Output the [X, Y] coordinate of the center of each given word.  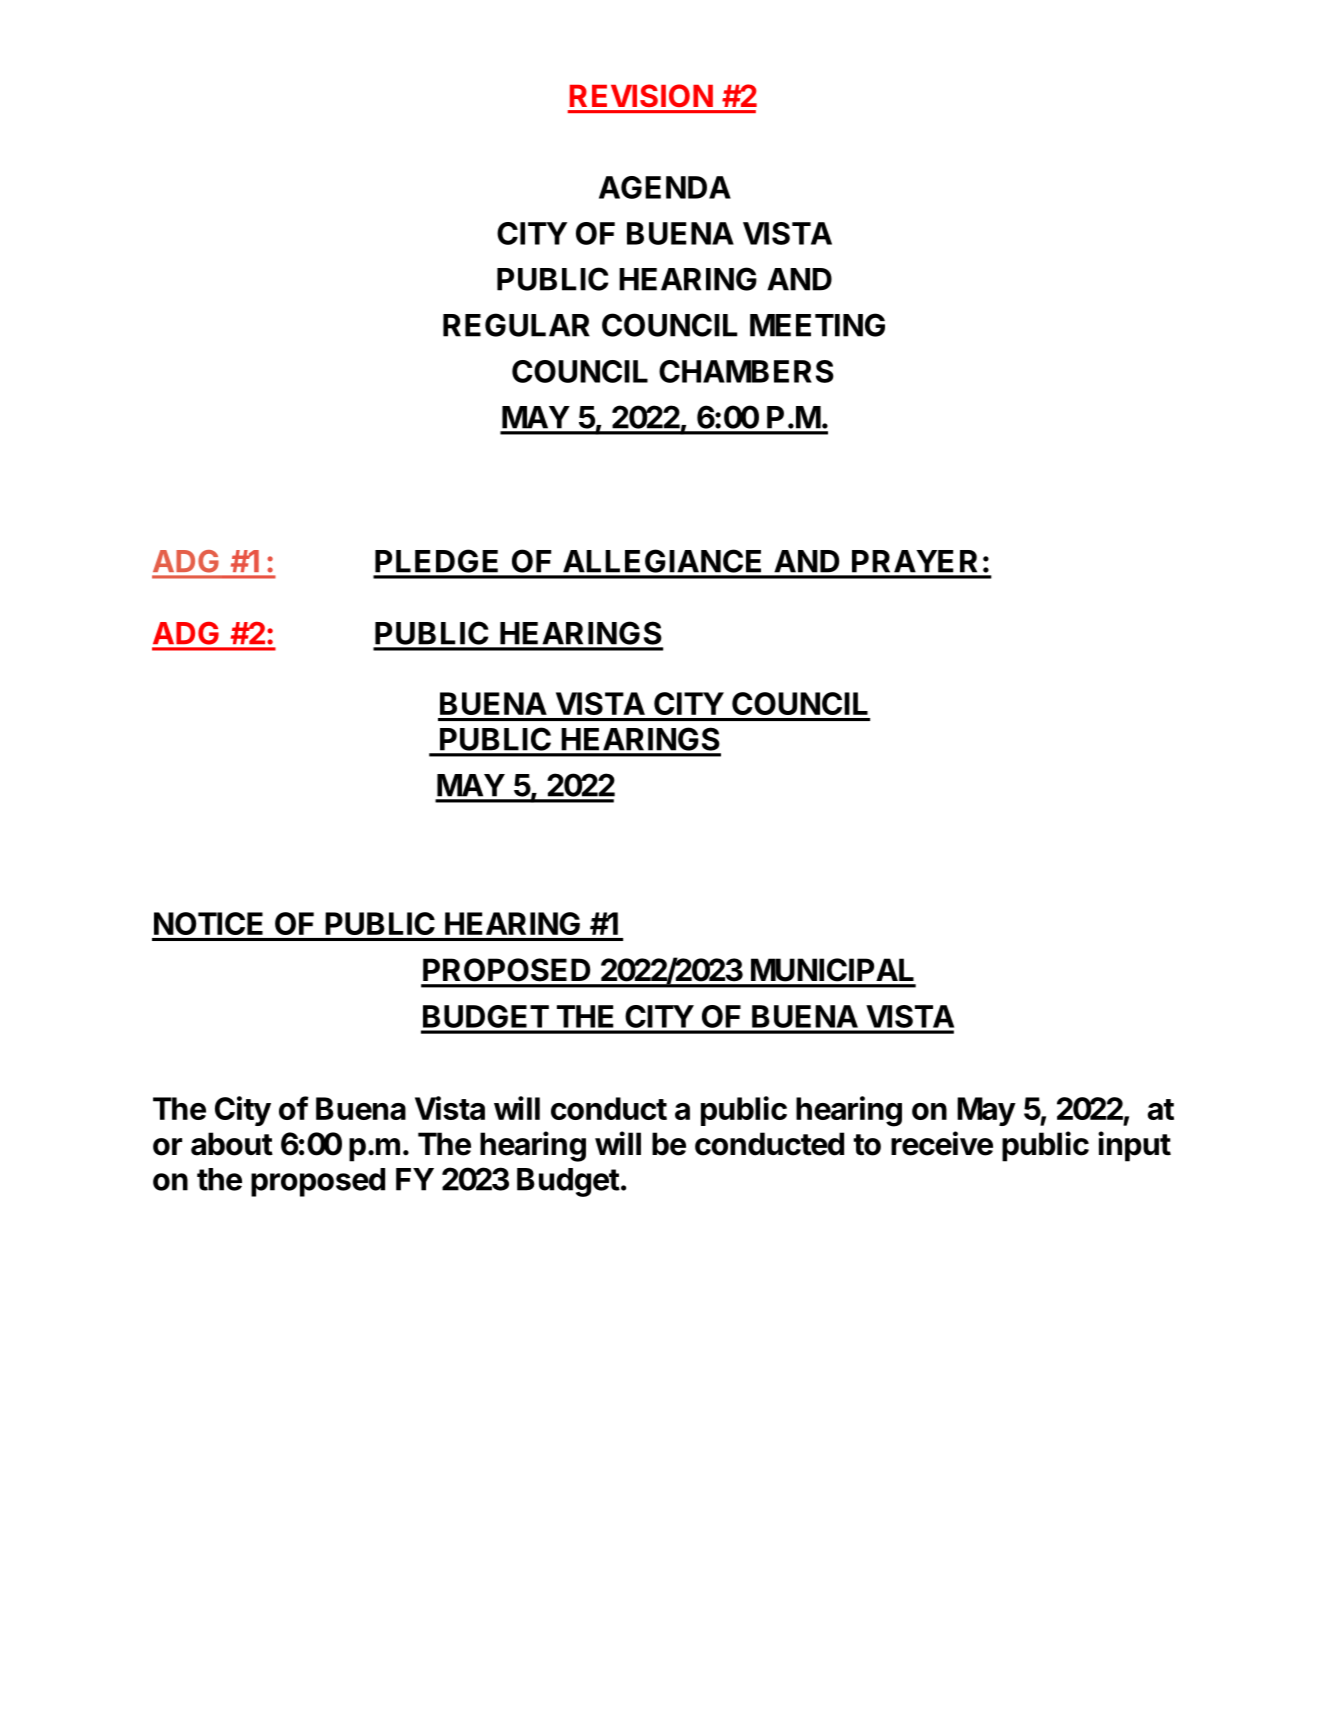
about [232, 1144]
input [1134, 1146]
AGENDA [665, 187]
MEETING [817, 325]
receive [942, 1143]
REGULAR [516, 325]
